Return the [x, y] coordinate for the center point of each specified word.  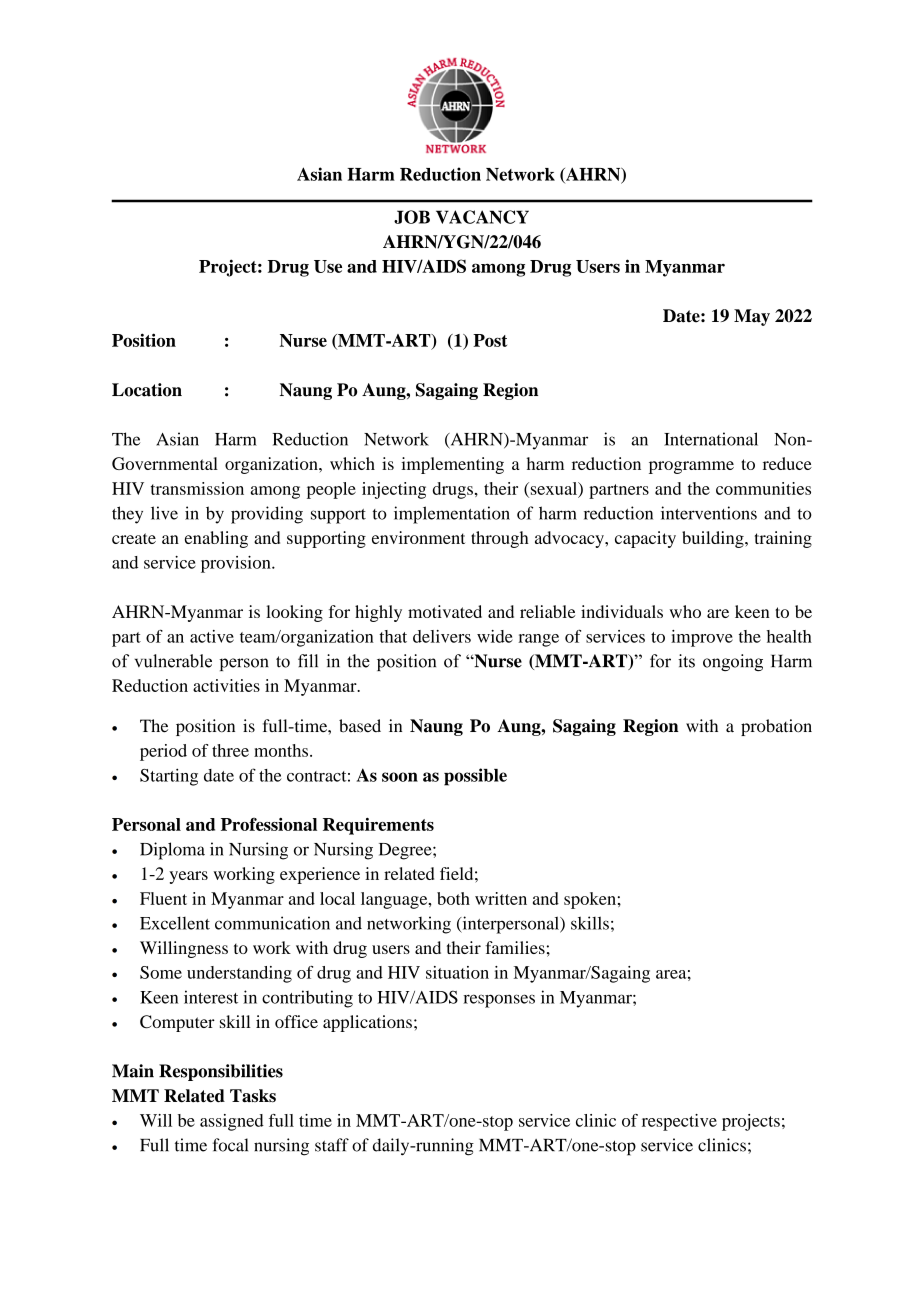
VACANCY [482, 217]
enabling [216, 539]
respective [679, 1122]
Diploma [172, 851]
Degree [406, 851]
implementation [452, 515]
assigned [232, 1122]
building [714, 539]
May [752, 317]
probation [776, 727]
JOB [412, 217]
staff [332, 1145]
